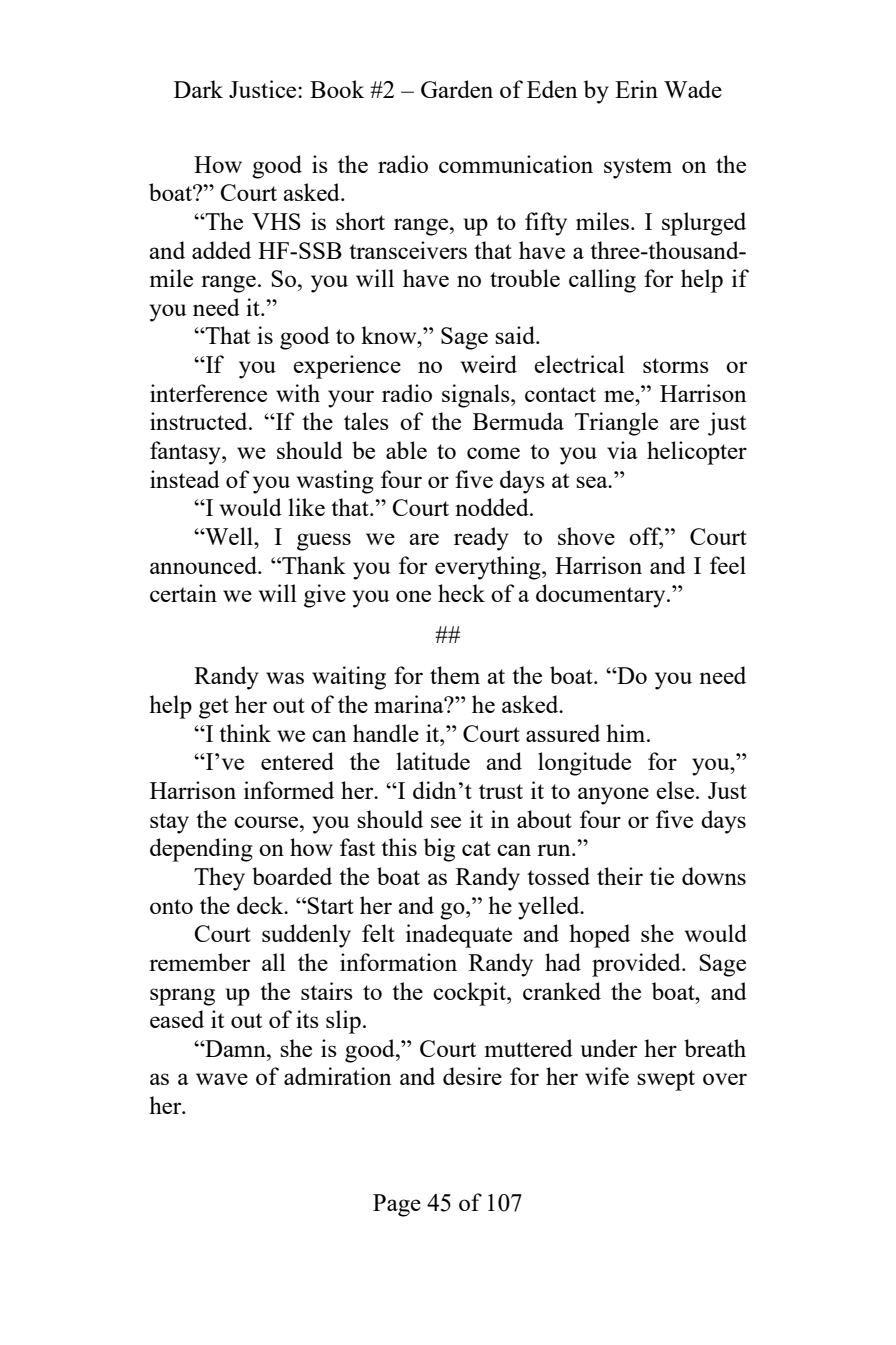 This screenshot has height=1345, width=896. Describe the element at coordinates (222, 1079) in the screenshot. I see `wave` at that location.
